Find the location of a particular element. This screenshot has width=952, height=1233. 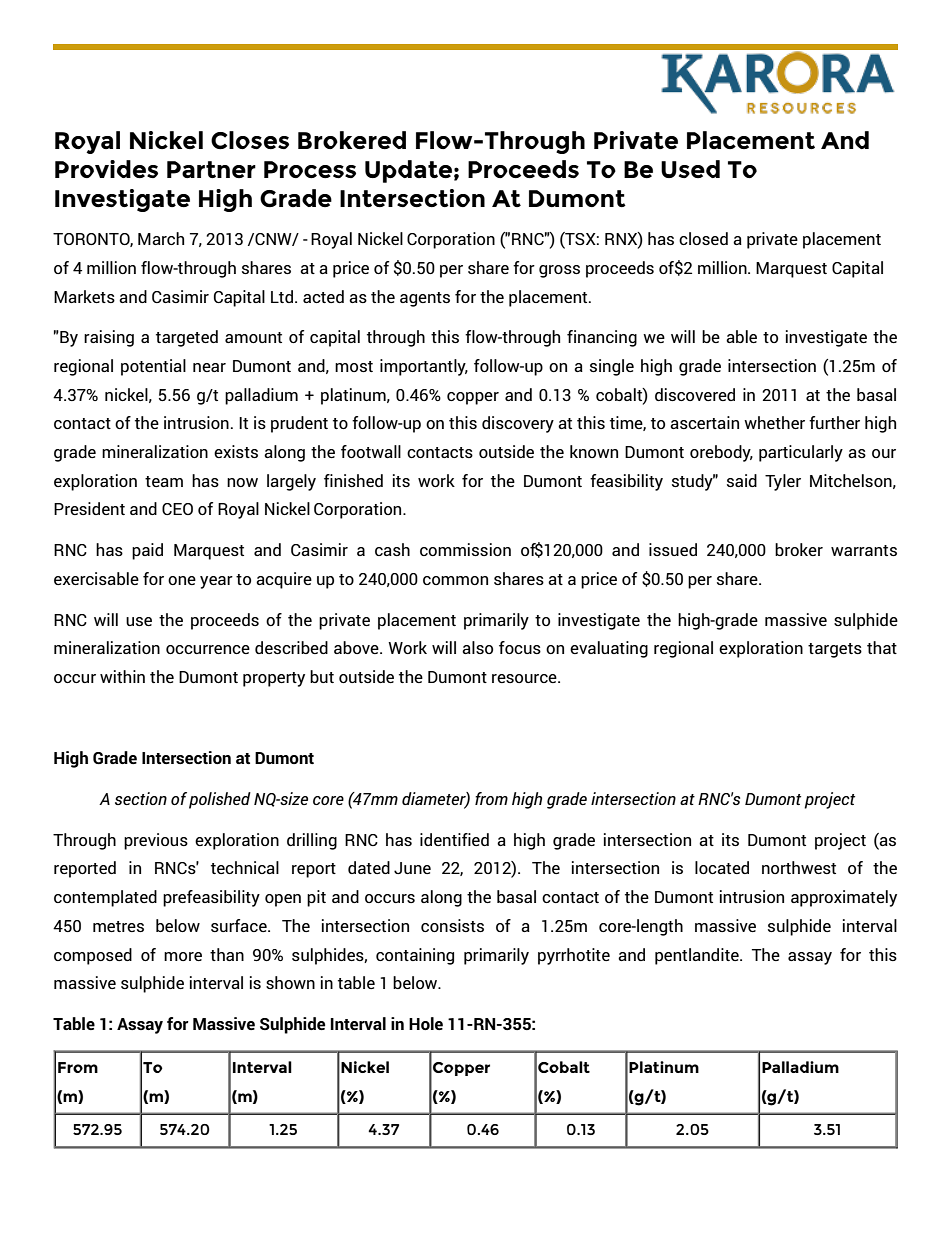

Process is located at coordinates (310, 169).
